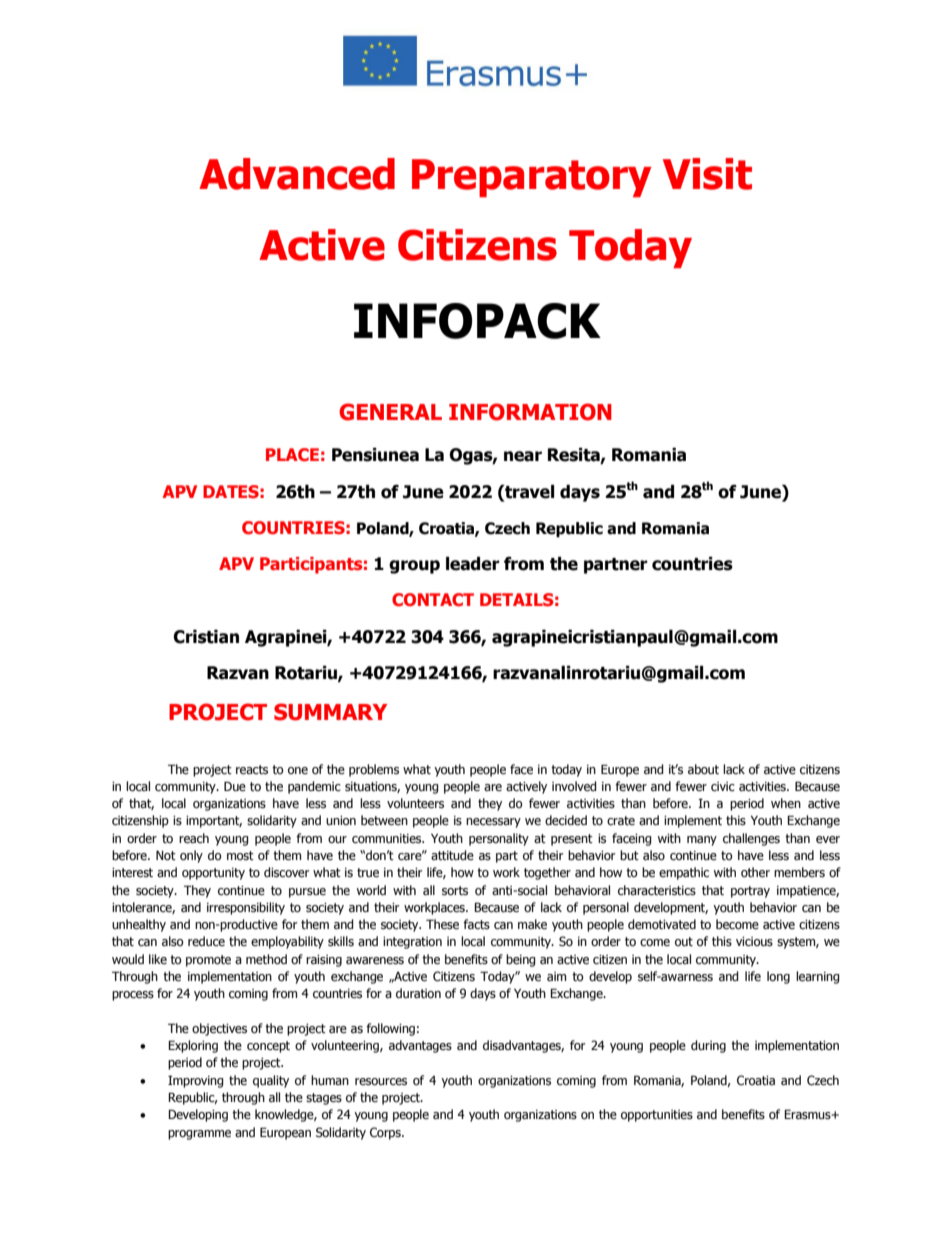 This image has height=1233, width=952. What do you see at coordinates (707, 174) in the image?
I see `Visit` at bounding box center [707, 174].
